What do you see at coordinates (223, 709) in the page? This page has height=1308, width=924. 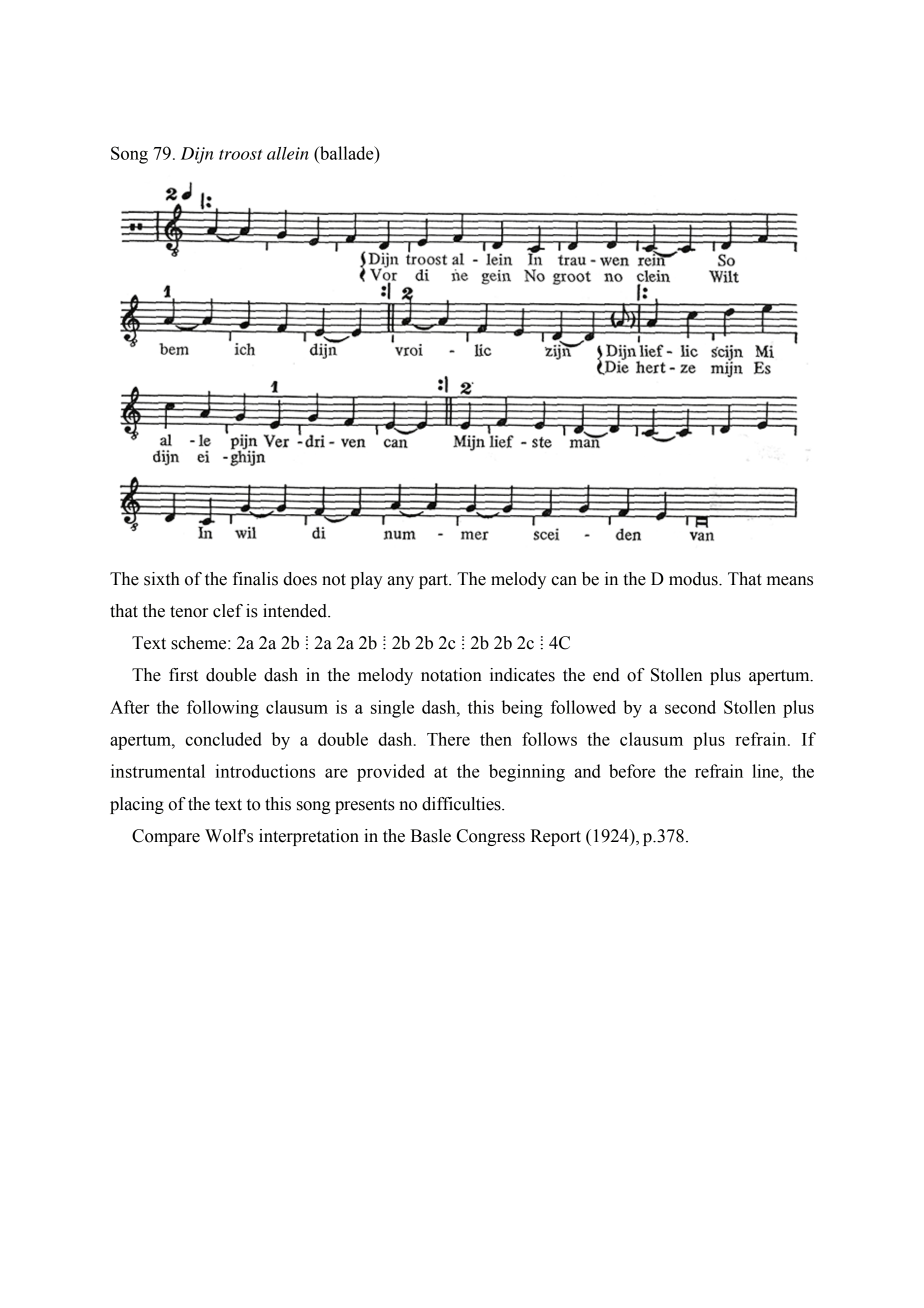 I see `following` at bounding box center [223, 709].
